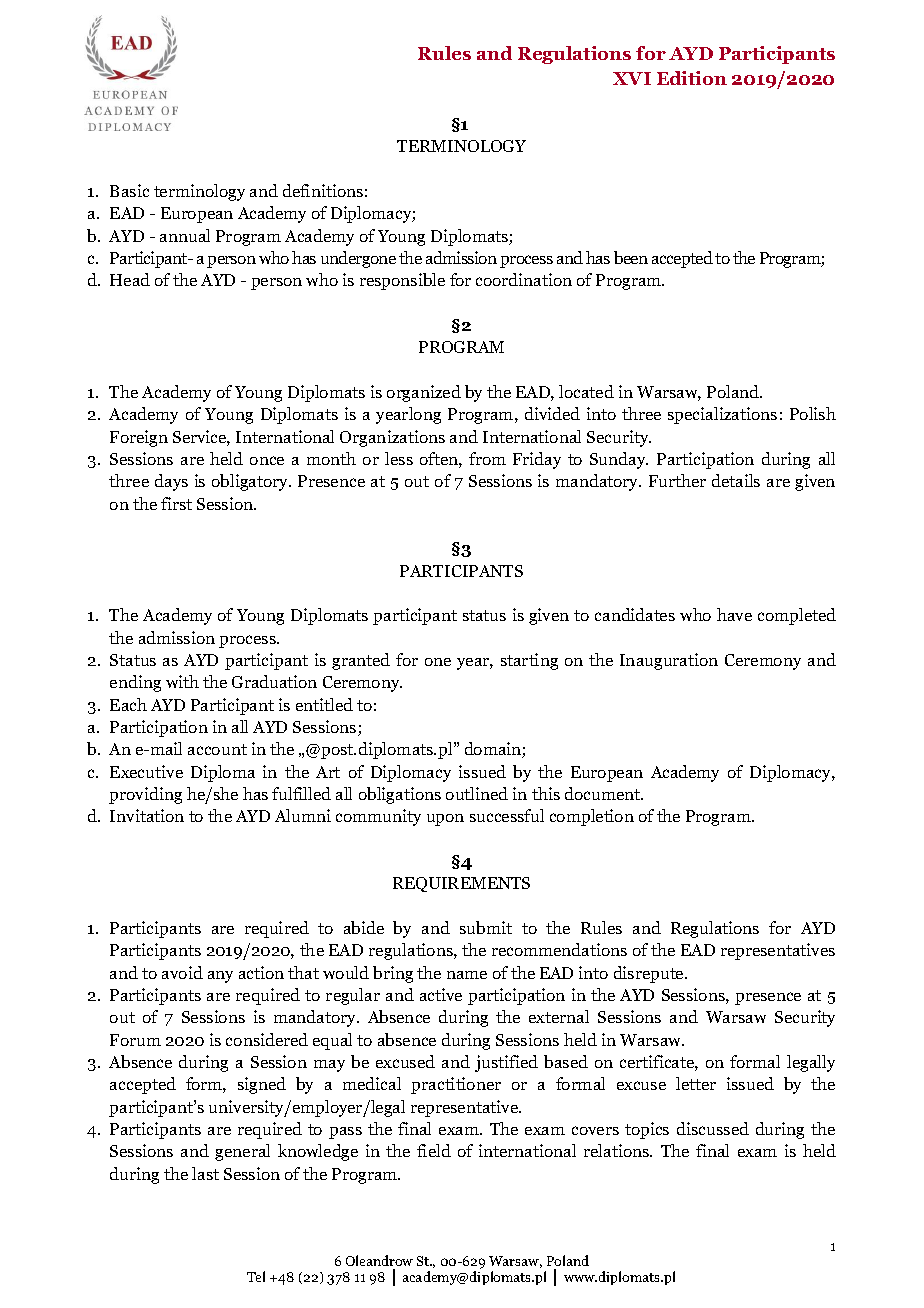  I want to click on Basic, so click(129, 190).
